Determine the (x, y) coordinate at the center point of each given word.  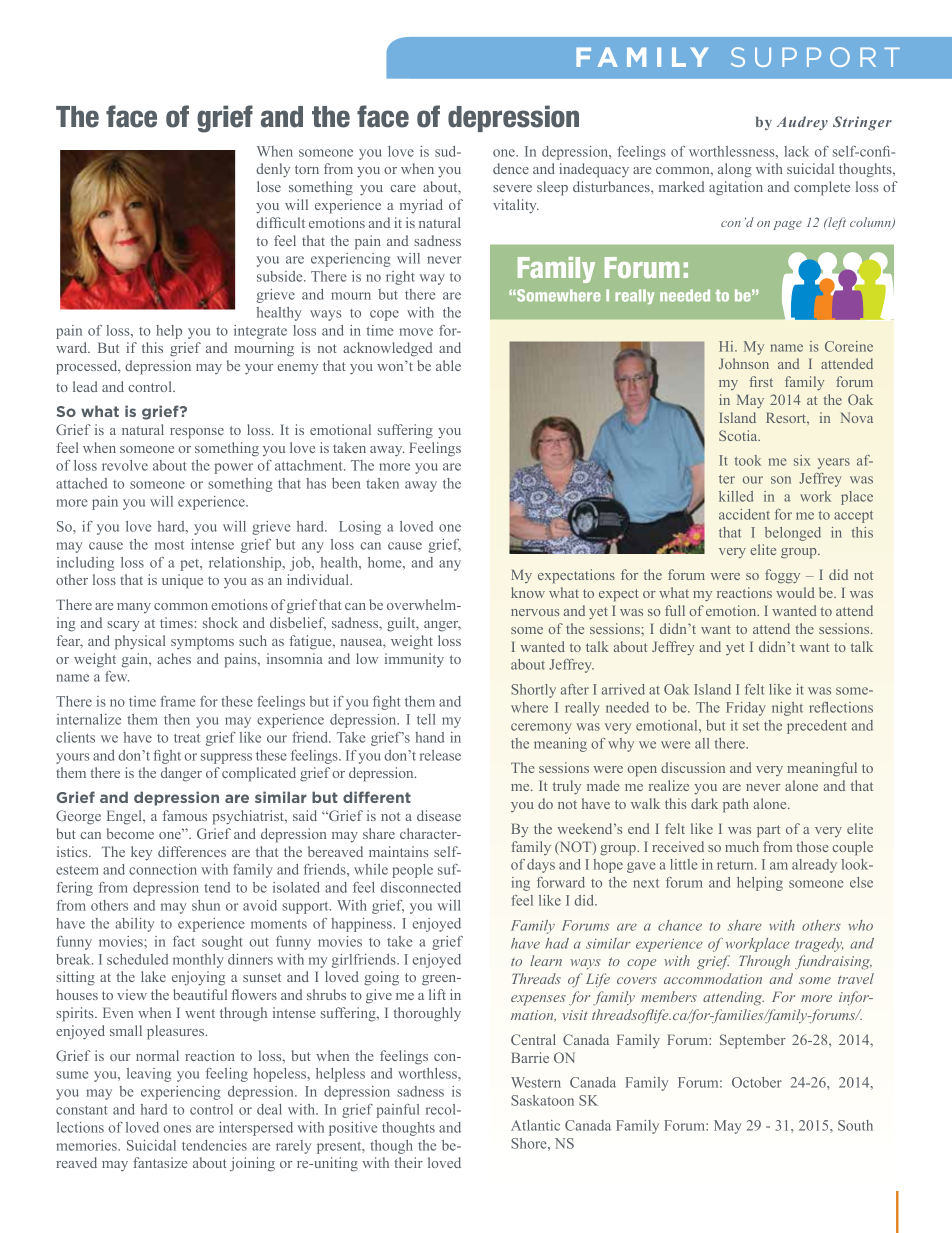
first (761, 381)
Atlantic (535, 1125)
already (814, 866)
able (448, 365)
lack (796, 151)
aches (174, 658)
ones (177, 1129)
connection (163, 869)
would (795, 592)
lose (269, 186)
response (197, 433)
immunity (414, 660)
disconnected (420, 887)
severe (512, 188)
